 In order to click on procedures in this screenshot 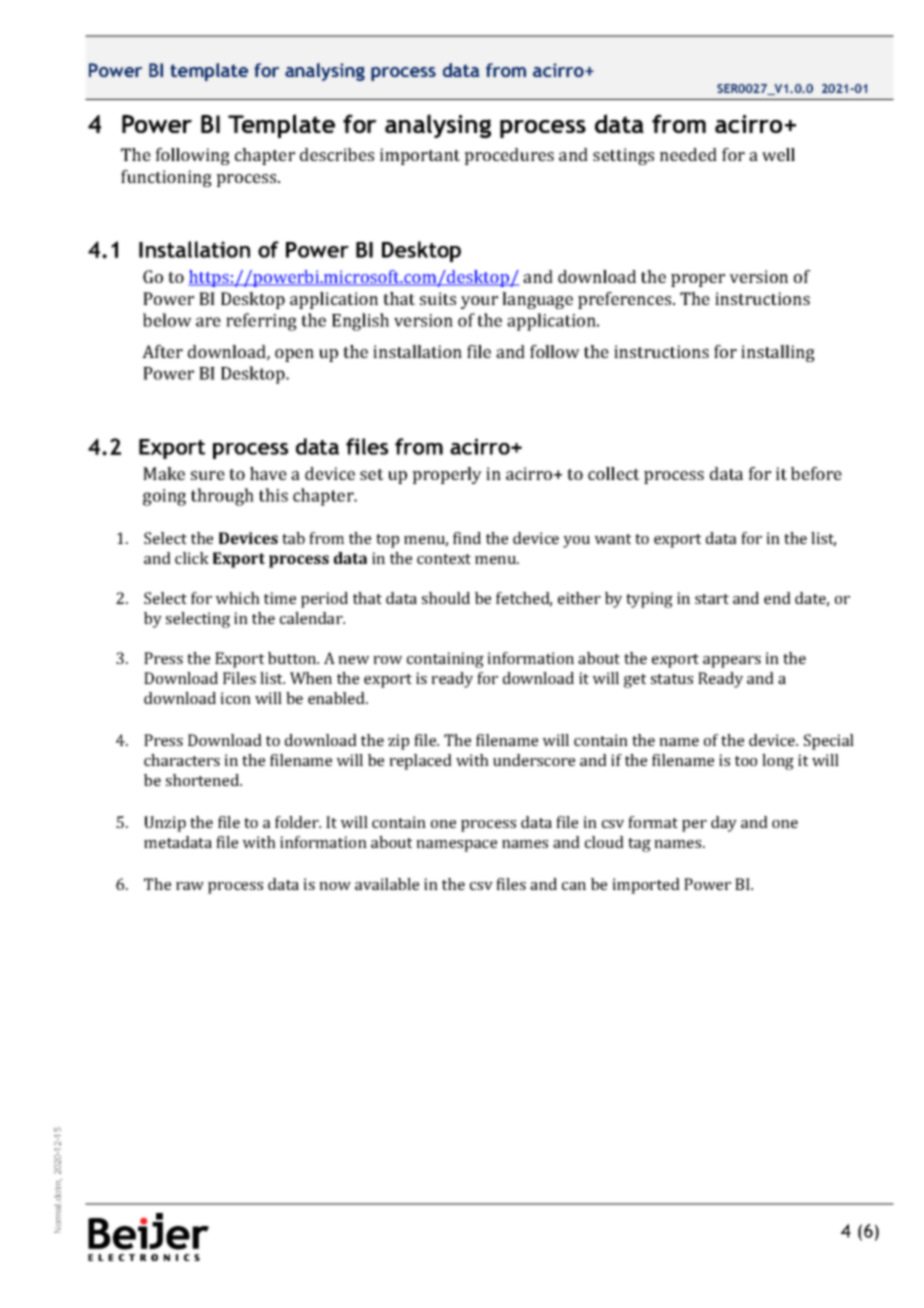, I will do `click(509, 156)`.
